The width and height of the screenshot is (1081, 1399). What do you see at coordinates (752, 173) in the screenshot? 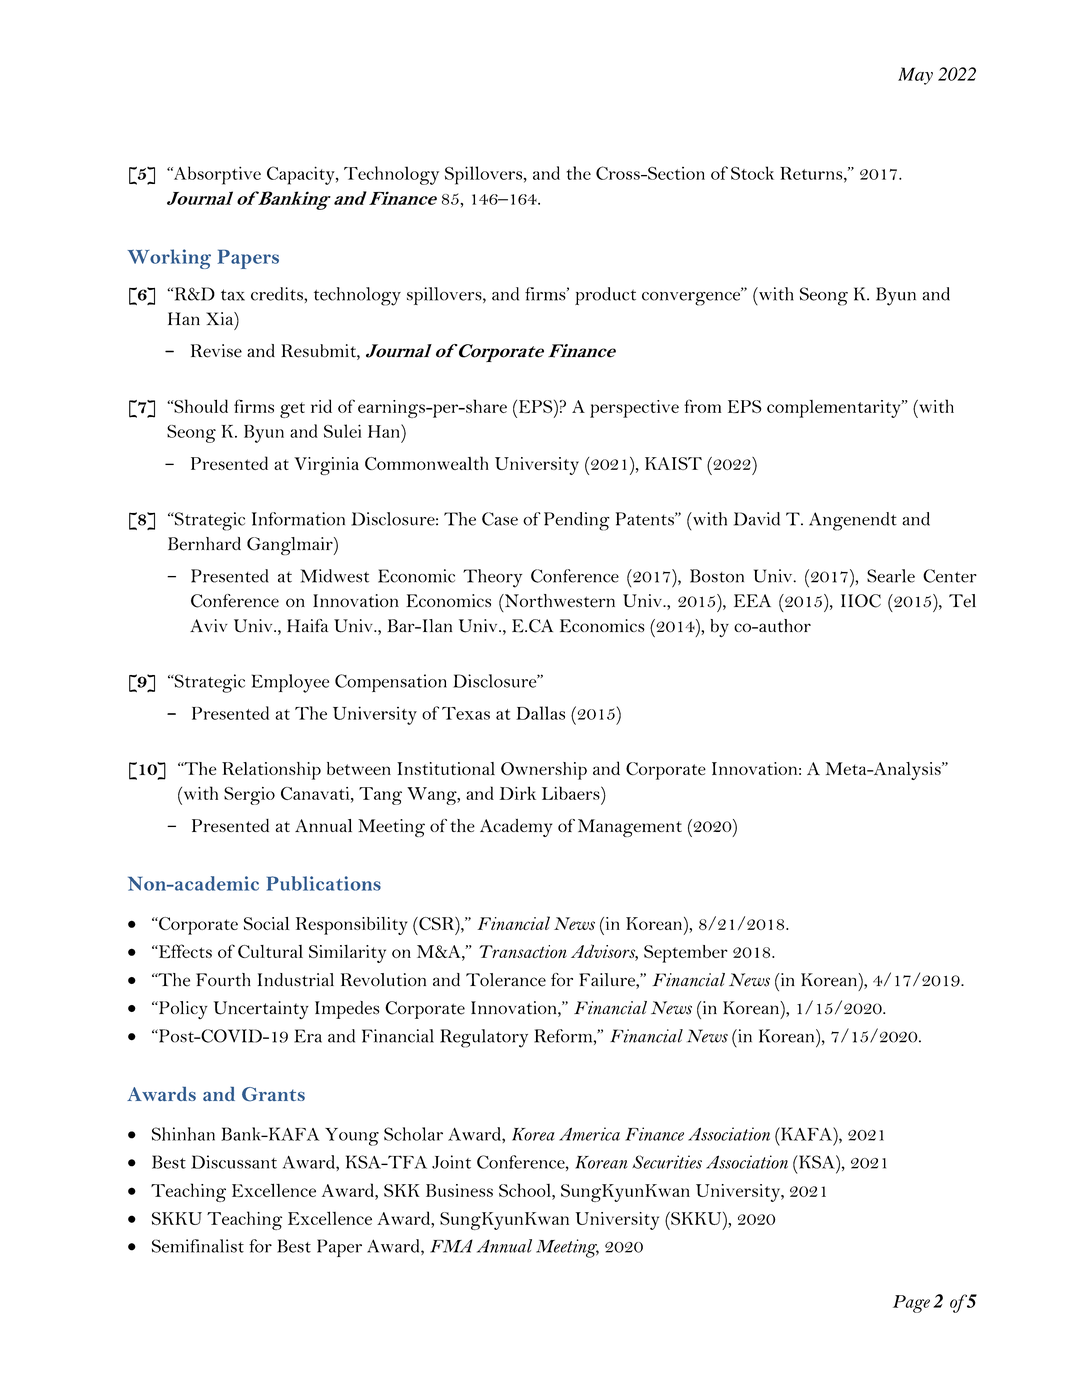
I see `Stock` at bounding box center [752, 173].
